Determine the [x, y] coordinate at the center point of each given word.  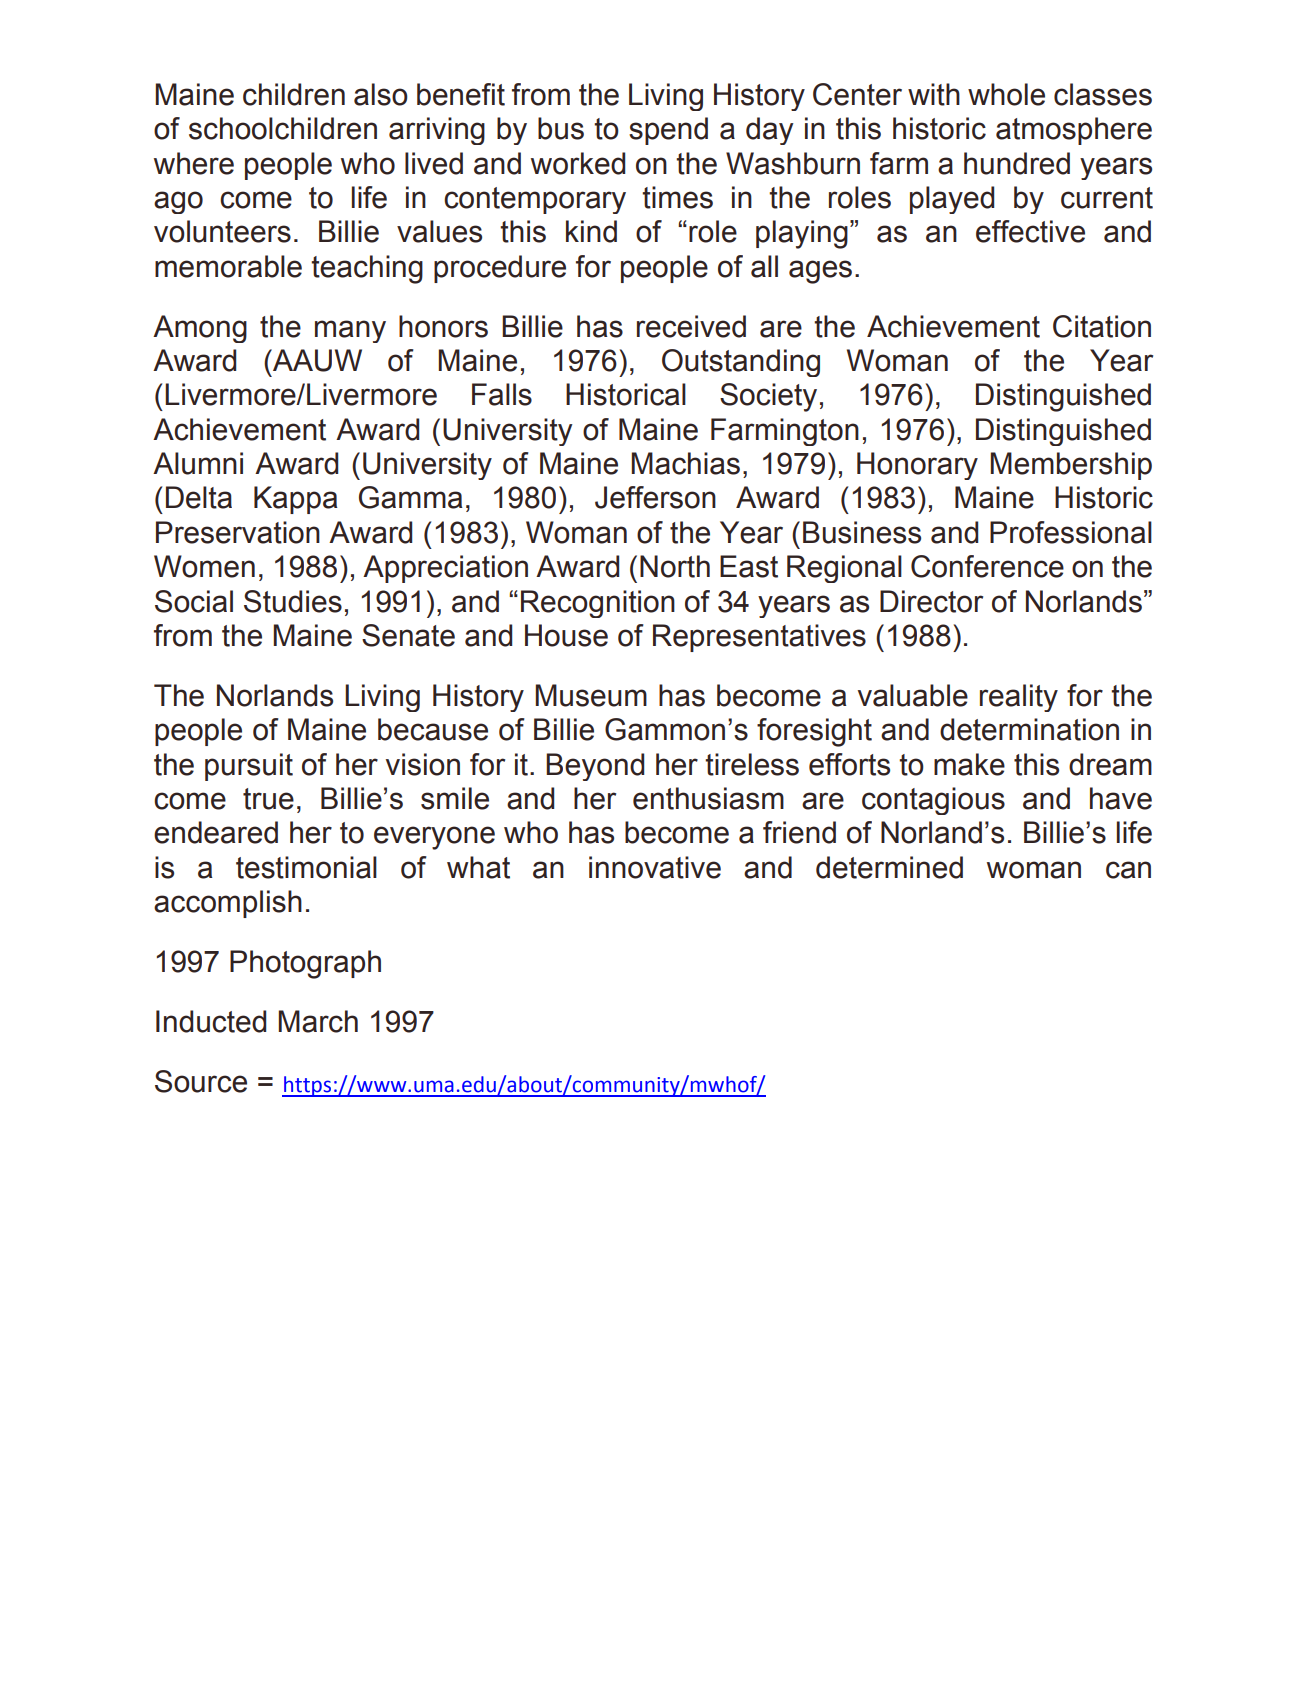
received [691, 326]
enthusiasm [708, 798]
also [381, 94]
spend [668, 131]
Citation [1102, 326]
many [350, 331]
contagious [933, 801]
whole [1006, 94]
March [318, 1021]
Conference [987, 566]
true [268, 799]
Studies [293, 601]
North [675, 566]
